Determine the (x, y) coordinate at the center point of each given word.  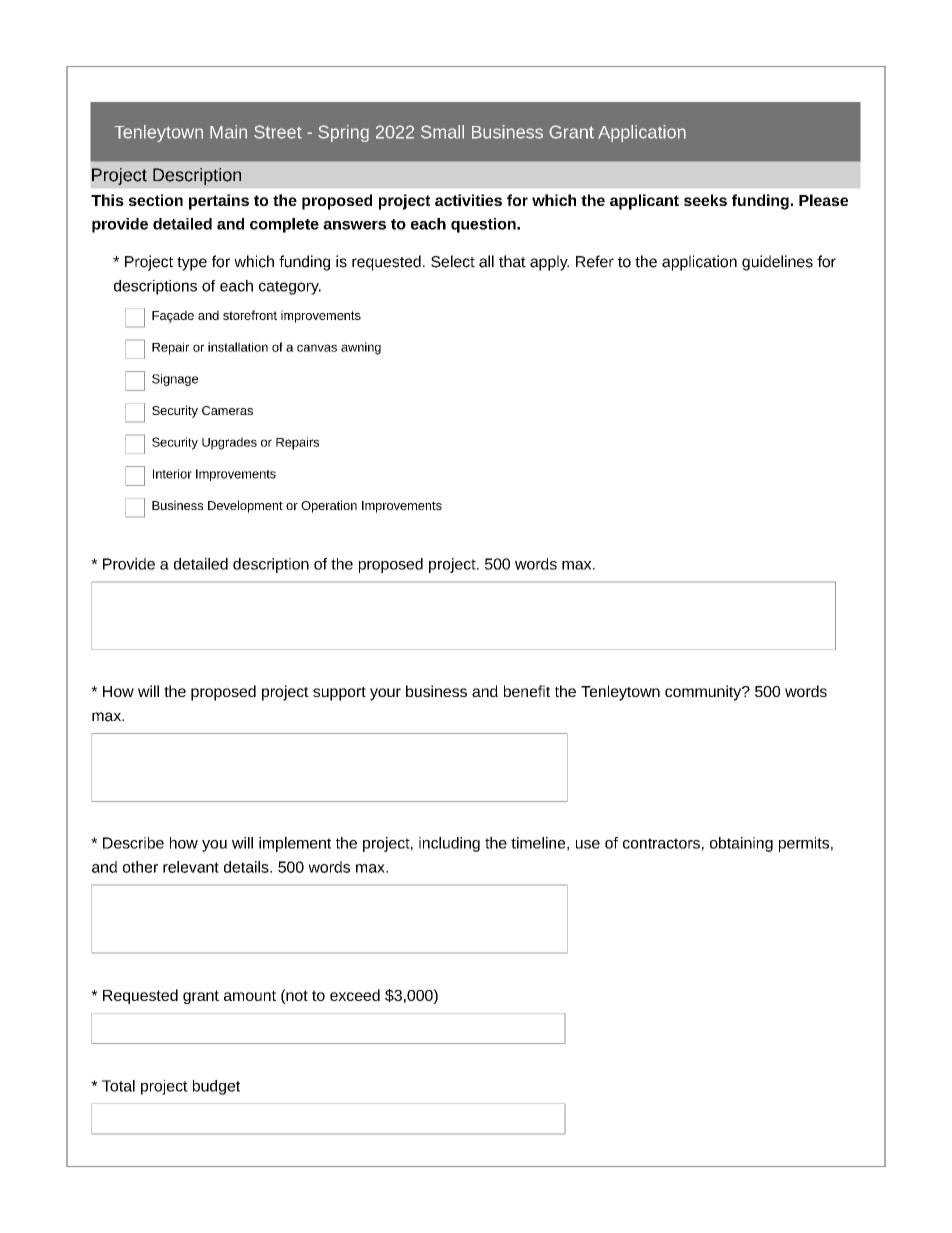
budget (216, 1087)
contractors (661, 843)
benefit (527, 691)
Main (228, 132)
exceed (355, 995)
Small (442, 132)
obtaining (741, 844)
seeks (705, 200)
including (449, 844)
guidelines (777, 263)
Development (245, 506)
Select (453, 261)
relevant (191, 867)
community (704, 693)
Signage (175, 380)
